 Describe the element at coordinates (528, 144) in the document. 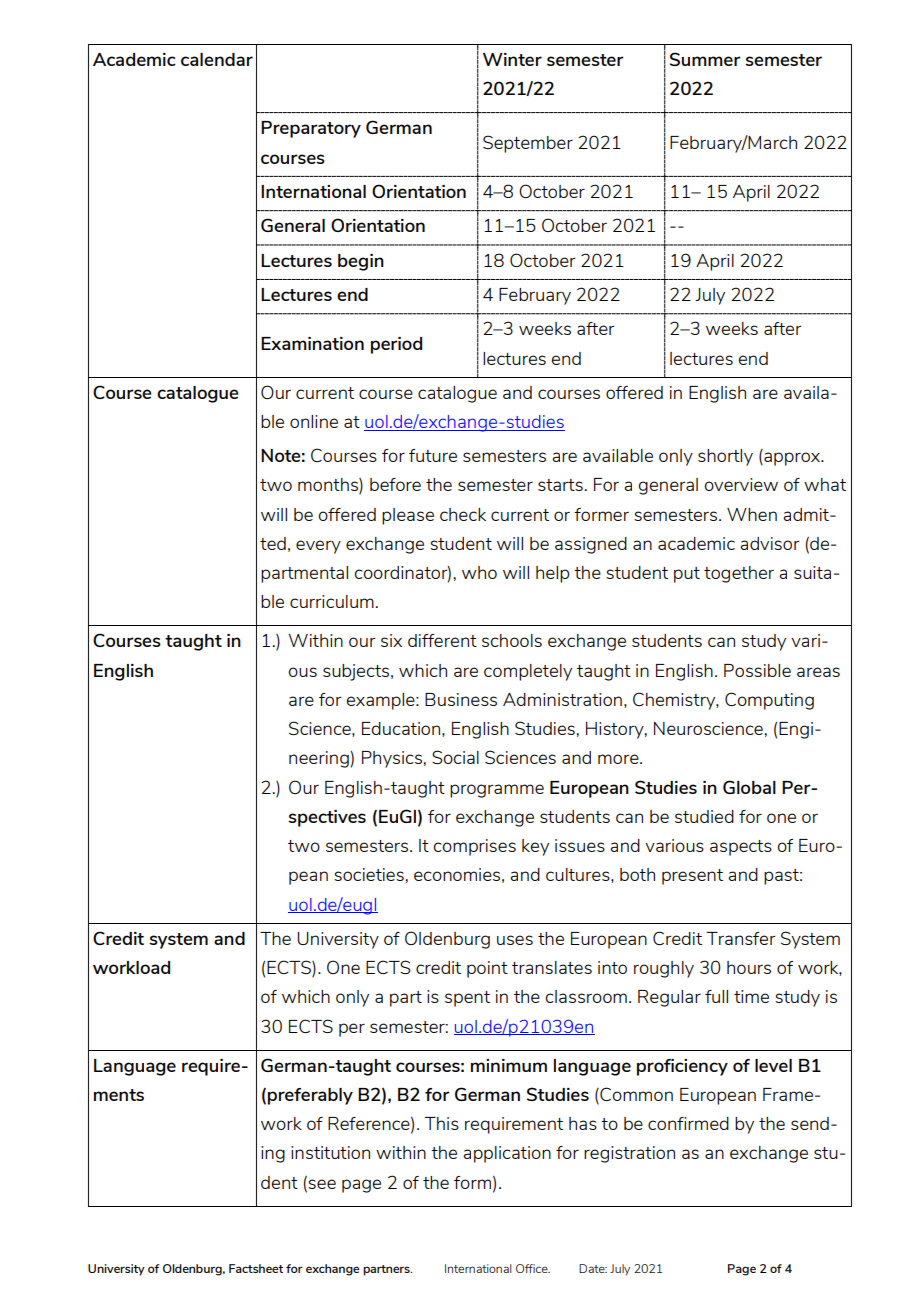

I see `September` at that location.
